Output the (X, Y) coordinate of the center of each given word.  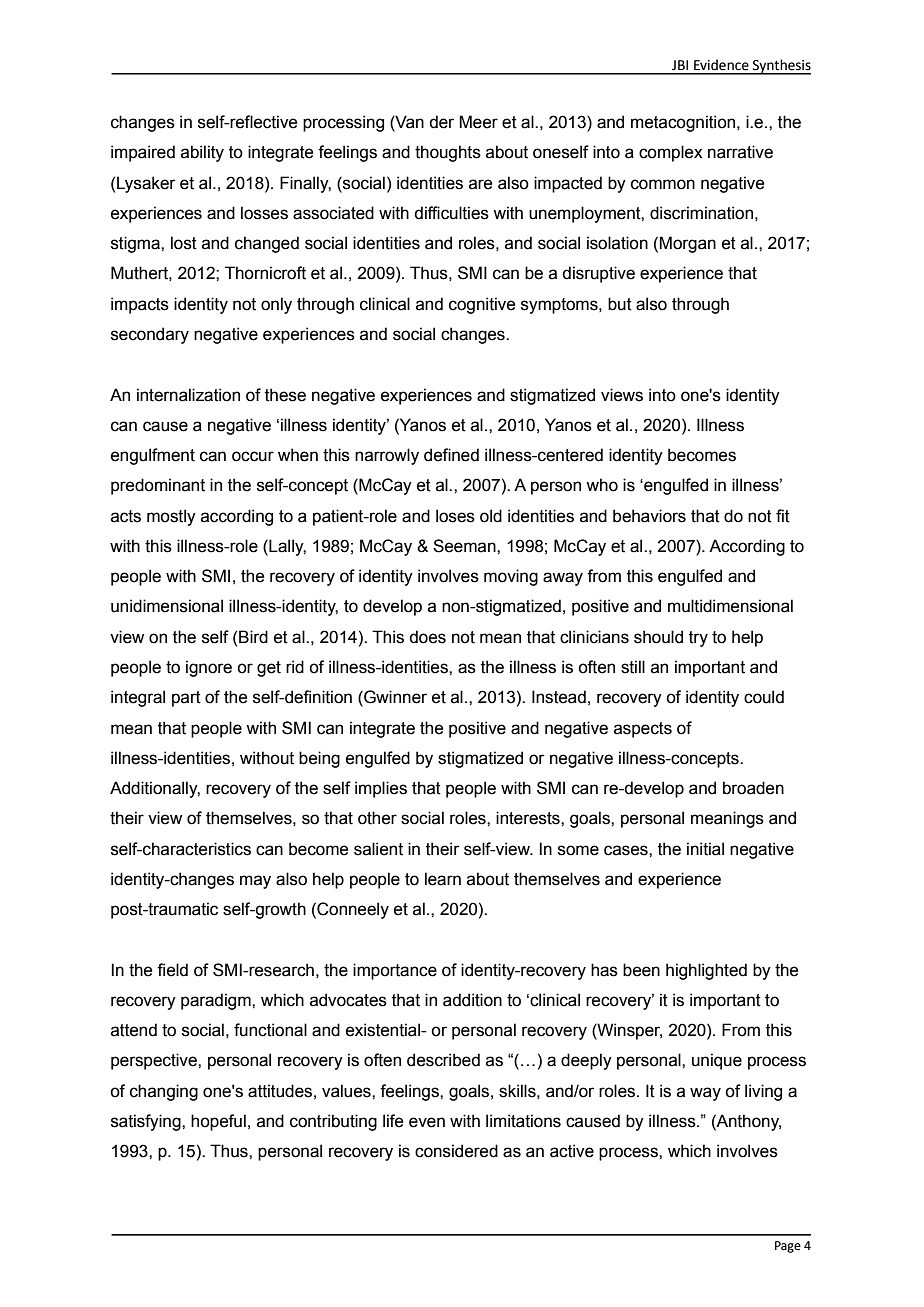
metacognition (684, 123)
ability (202, 153)
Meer (478, 122)
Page (788, 1247)
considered (456, 1151)
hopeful (218, 1122)
